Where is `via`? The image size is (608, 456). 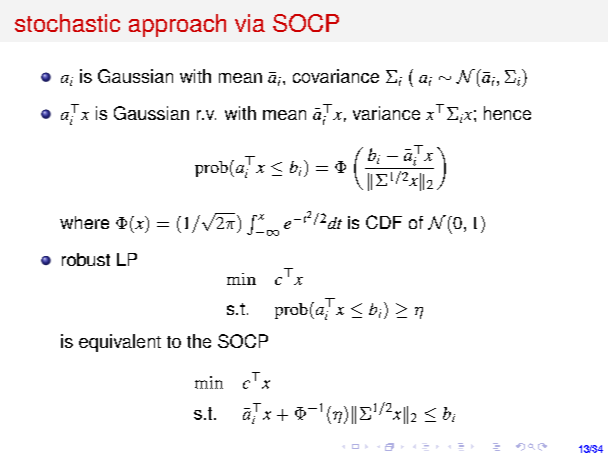 via is located at coordinates (250, 23).
